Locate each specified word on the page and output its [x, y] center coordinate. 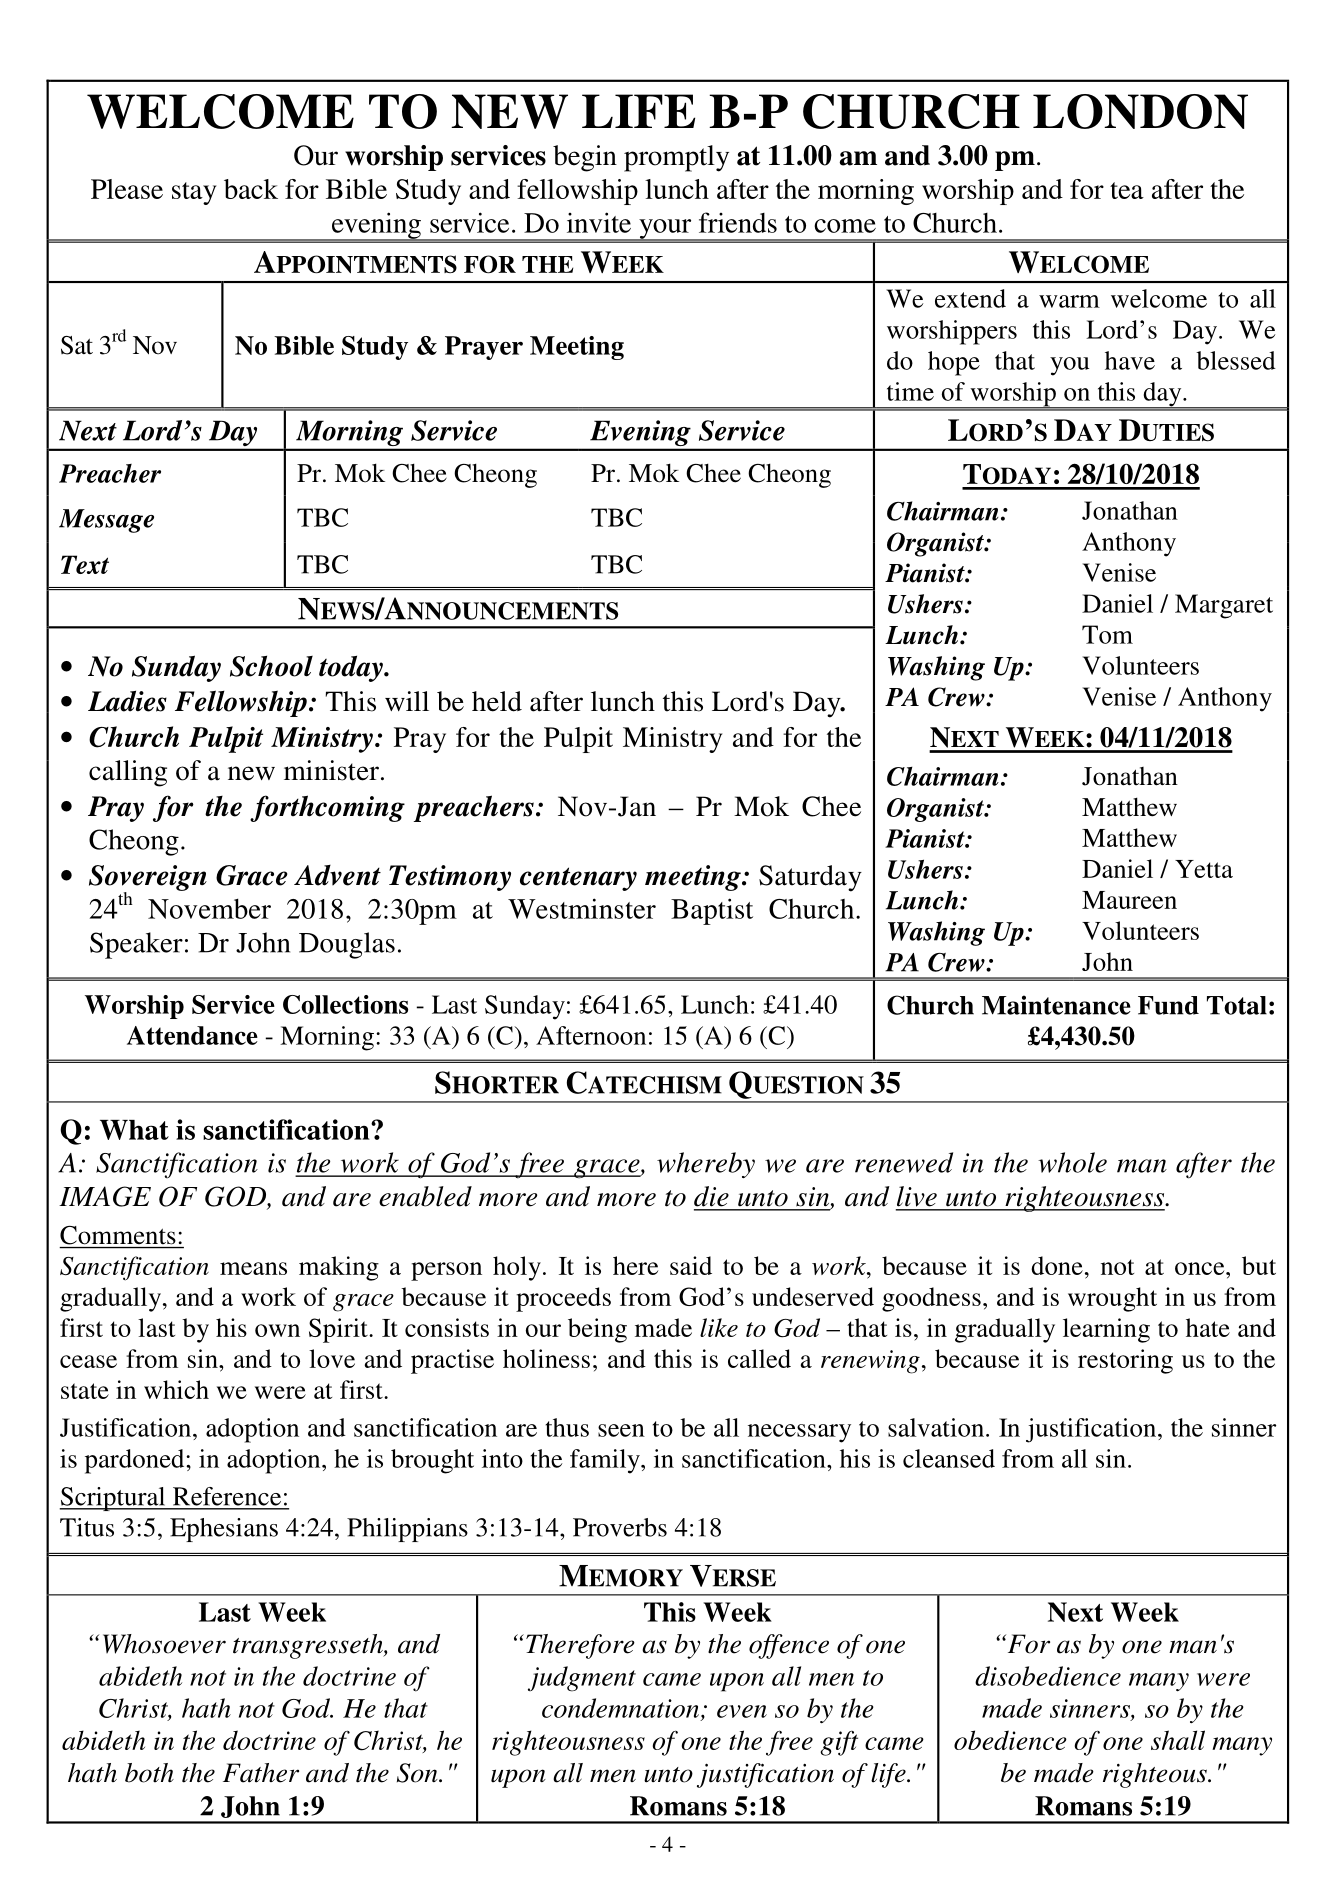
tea [1127, 190]
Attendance [192, 1035]
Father [261, 1773]
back [251, 189]
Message [106, 521]
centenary [578, 879]
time [910, 391]
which [176, 1389]
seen [621, 1430]
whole [1072, 1162]
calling [128, 773]
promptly [676, 158]
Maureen [1129, 900]
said [691, 1265]
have [1130, 360]
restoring [1125, 1361]
